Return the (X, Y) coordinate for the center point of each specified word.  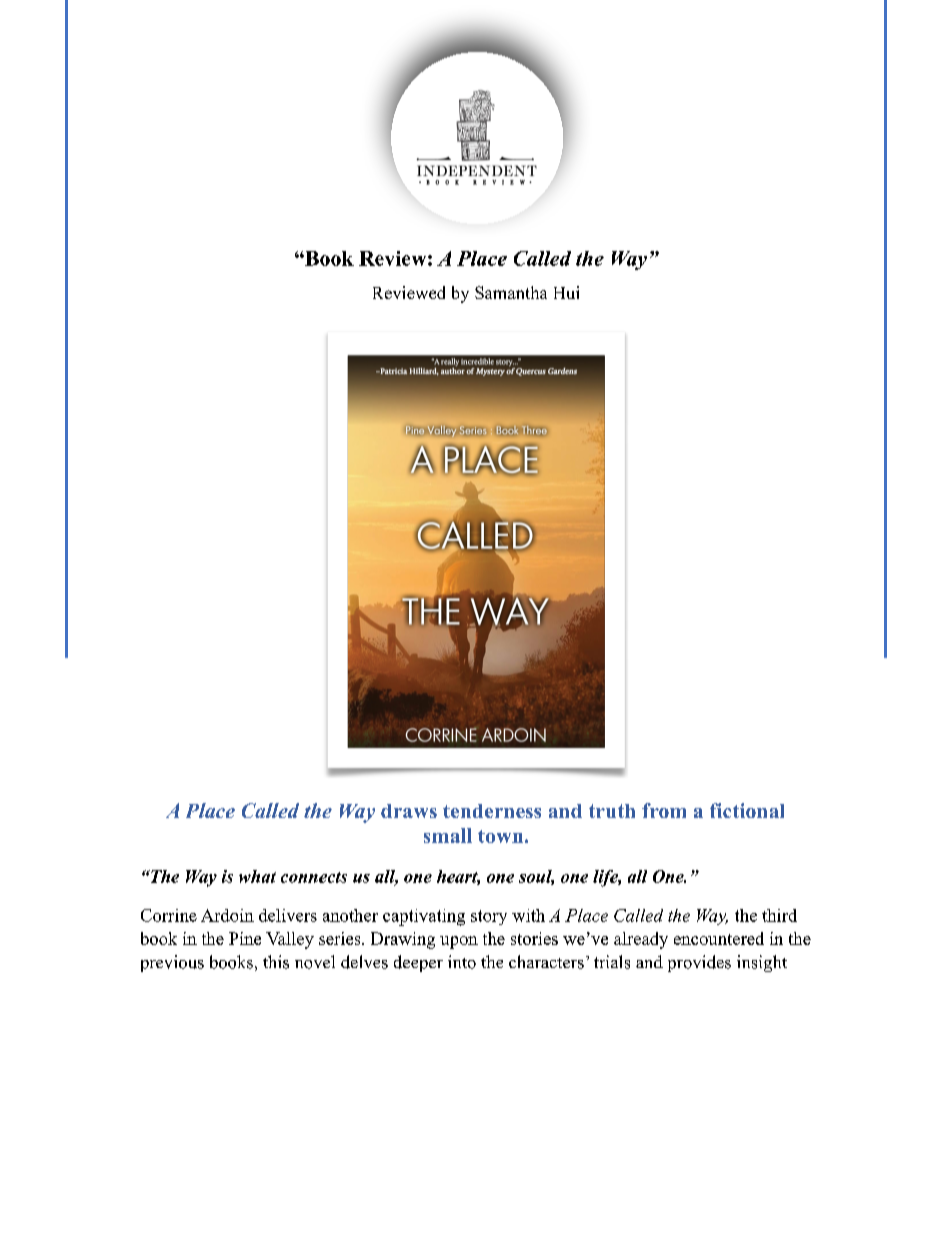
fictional (747, 810)
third (779, 915)
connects (314, 877)
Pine (245, 938)
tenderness (492, 811)
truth (612, 811)
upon (459, 942)
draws (409, 811)
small (448, 835)
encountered (719, 938)
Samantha (511, 292)
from (664, 810)
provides (699, 963)
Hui (566, 292)
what (257, 876)
